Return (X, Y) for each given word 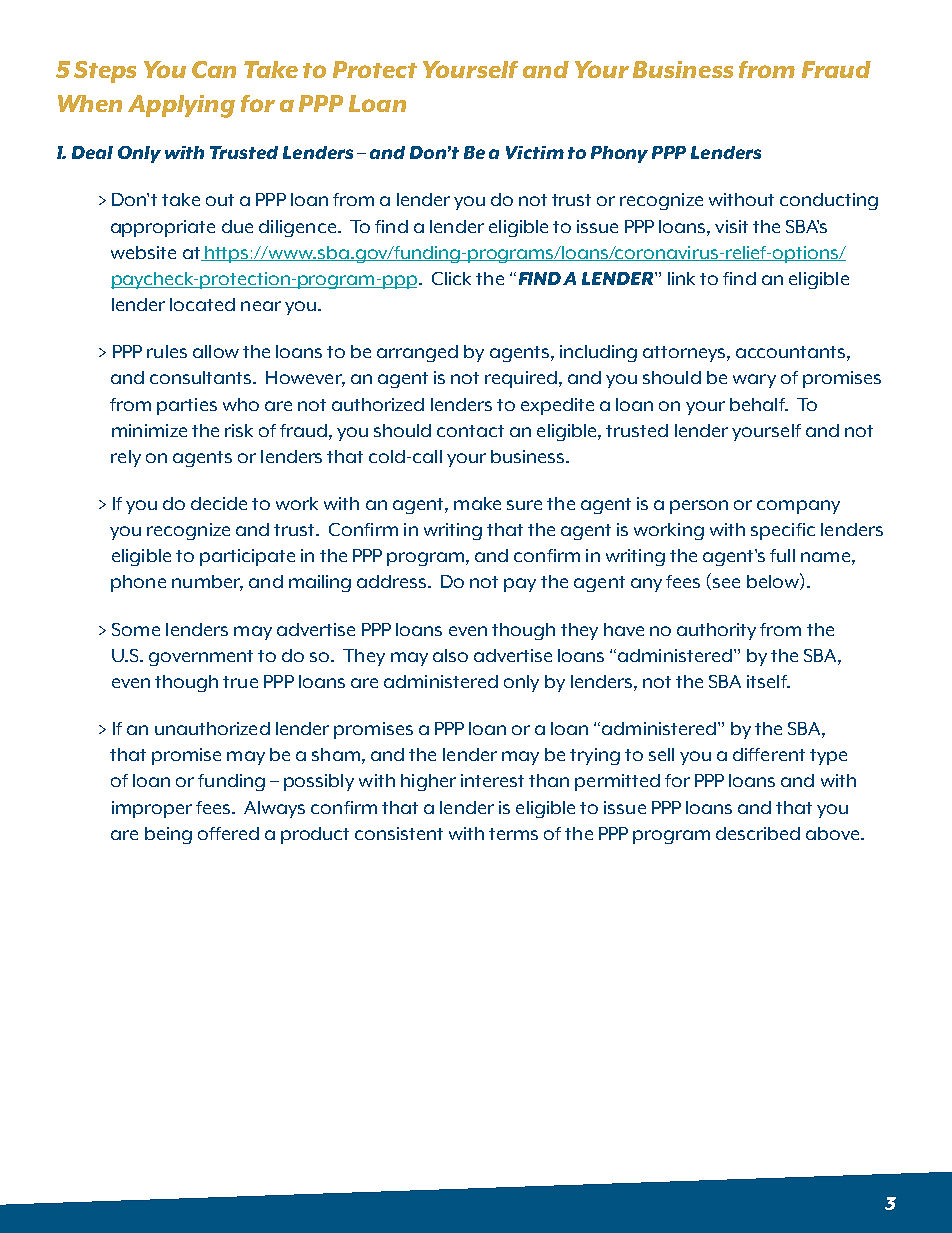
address (393, 581)
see (726, 583)
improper (152, 809)
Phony (619, 154)
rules (167, 351)
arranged (417, 353)
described (758, 833)
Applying (181, 106)
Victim (535, 152)
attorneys (685, 354)
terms (513, 834)
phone (138, 583)
